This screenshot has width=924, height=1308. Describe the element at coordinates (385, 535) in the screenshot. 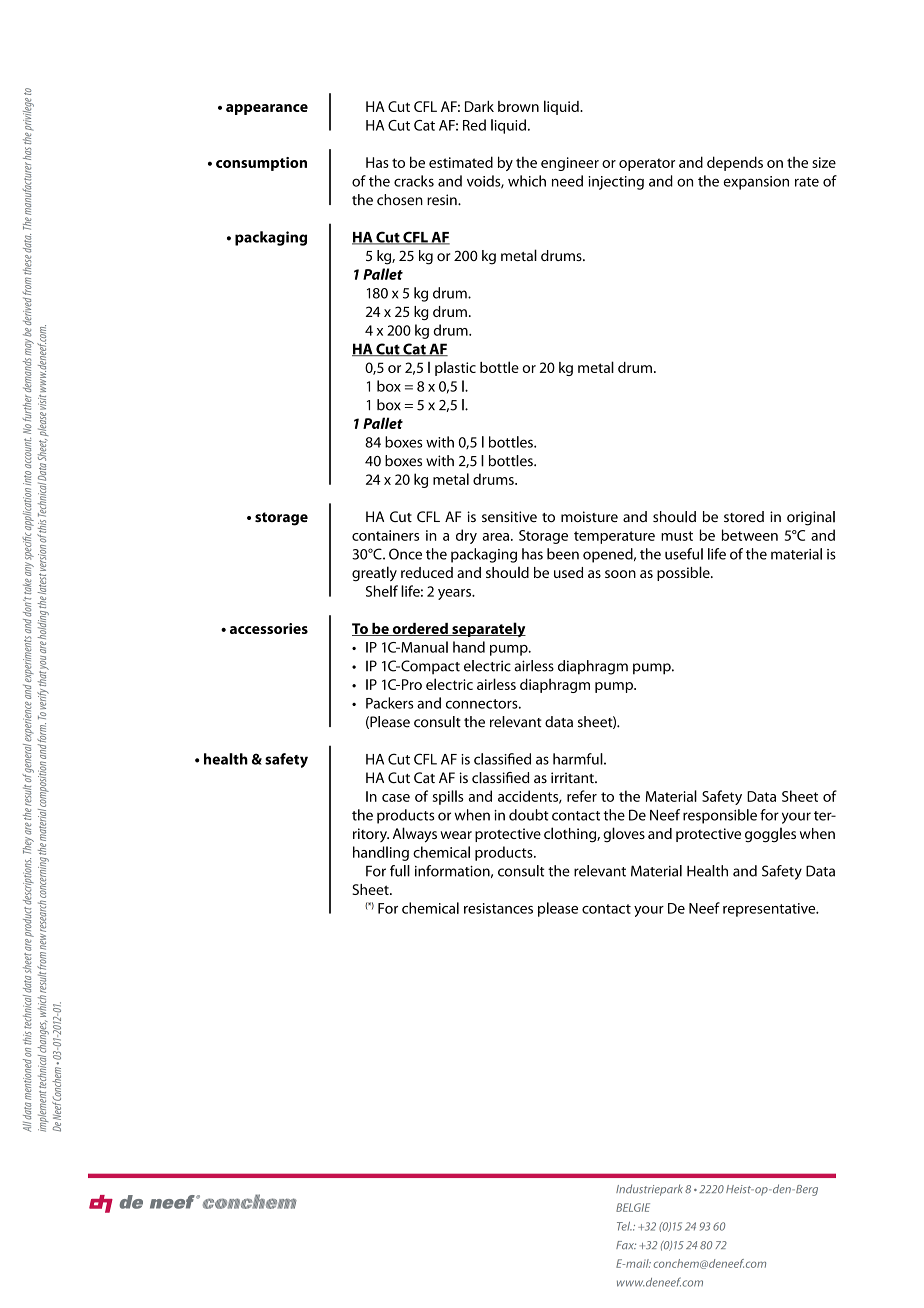

I see `containers` at that location.
